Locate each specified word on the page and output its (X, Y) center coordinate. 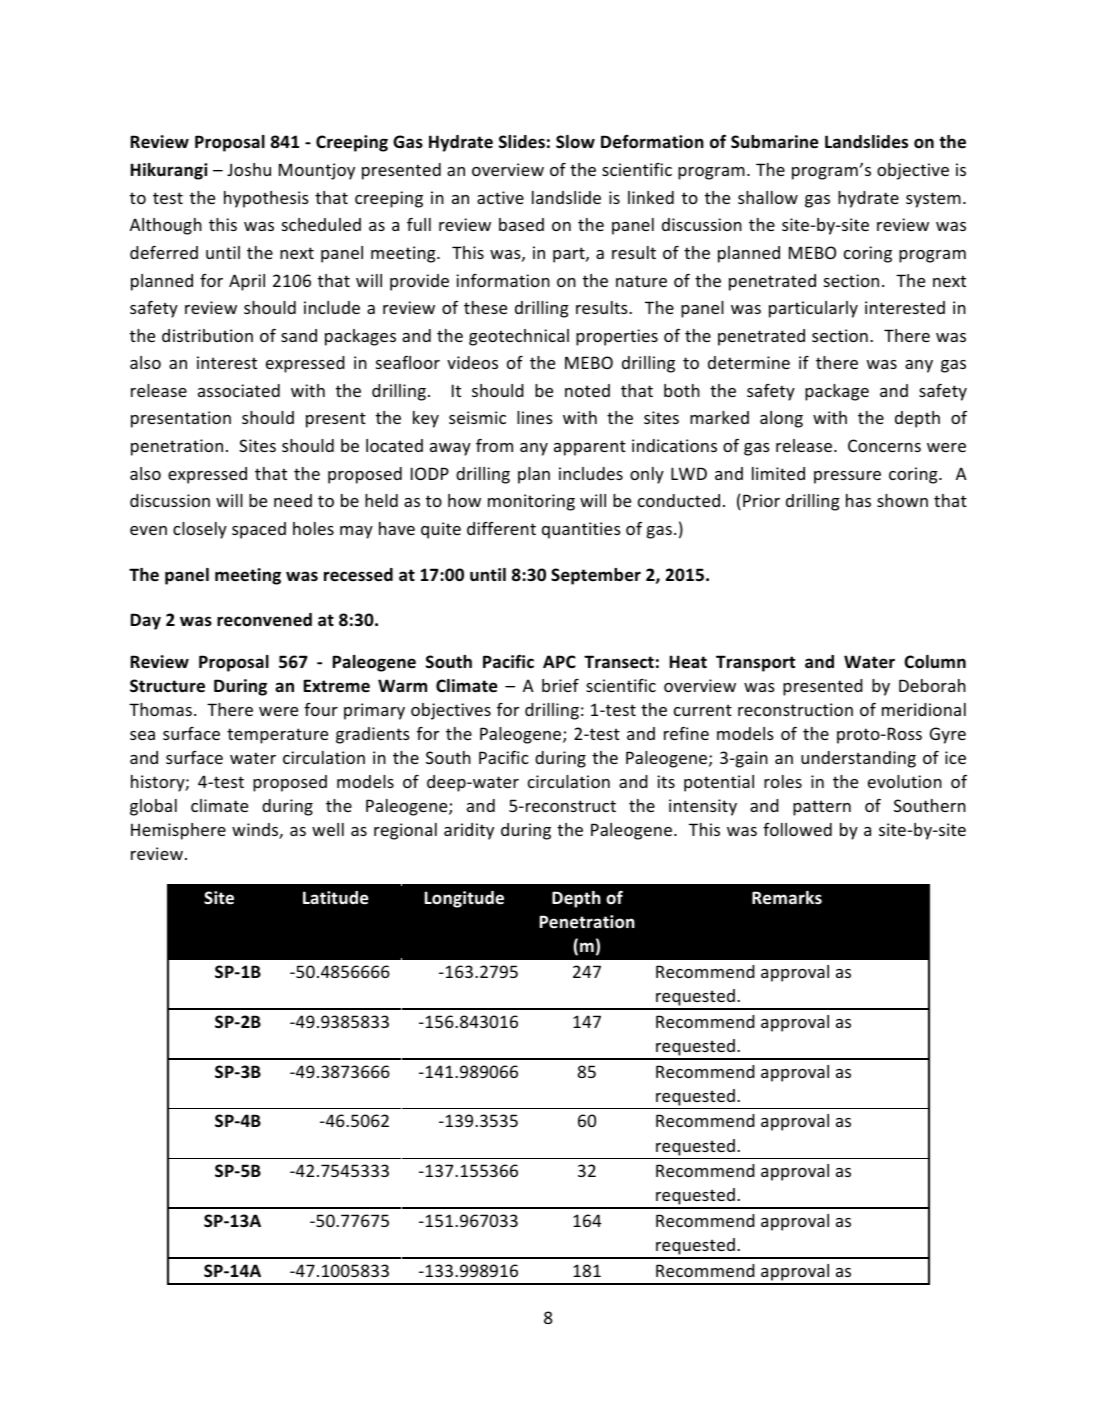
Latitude (335, 898)
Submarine (774, 142)
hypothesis (266, 199)
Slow (575, 142)
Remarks (787, 898)
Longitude (464, 899)
